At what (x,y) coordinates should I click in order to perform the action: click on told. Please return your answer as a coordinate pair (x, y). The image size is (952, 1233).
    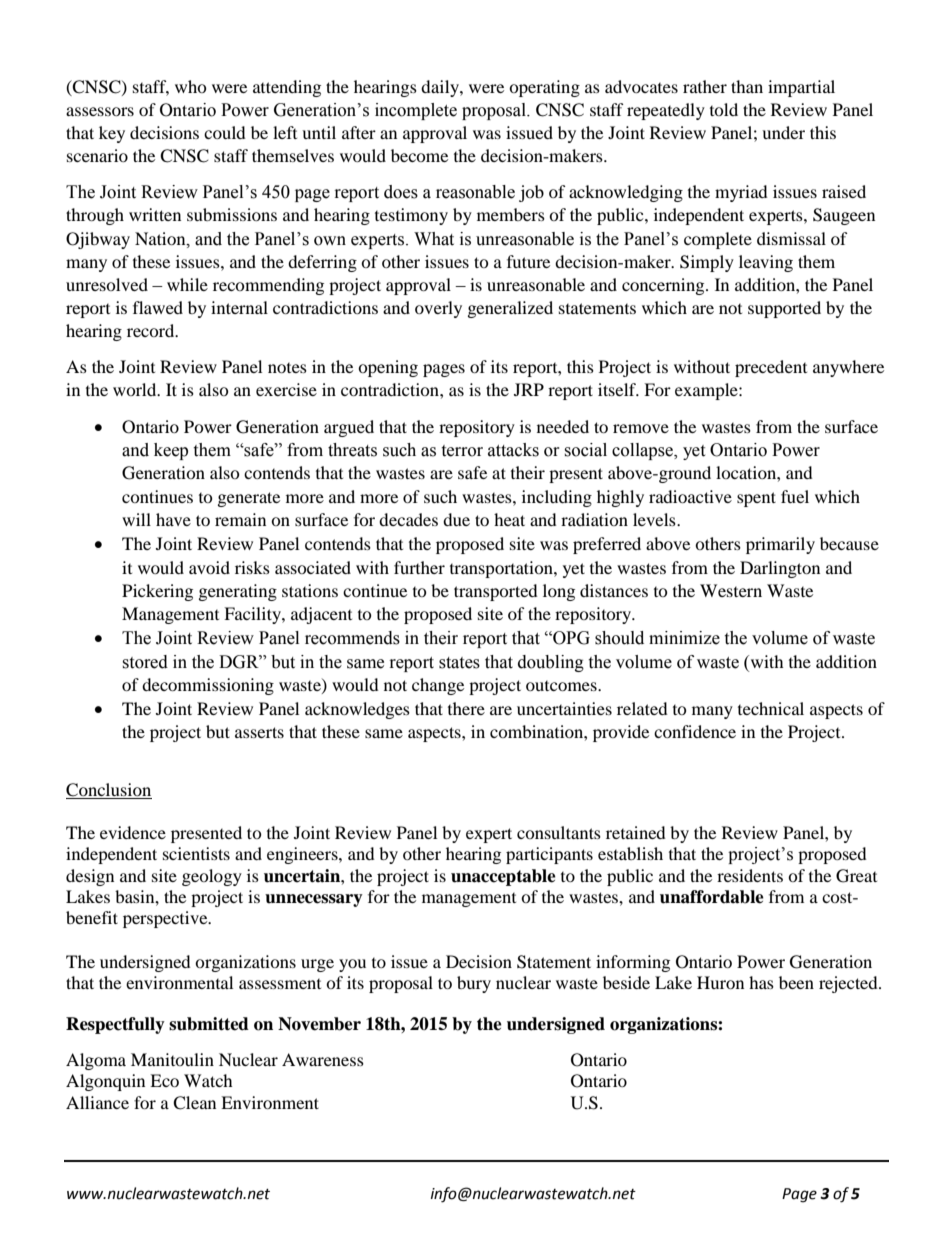
    Looking at the image, I should click on (724, 109).
